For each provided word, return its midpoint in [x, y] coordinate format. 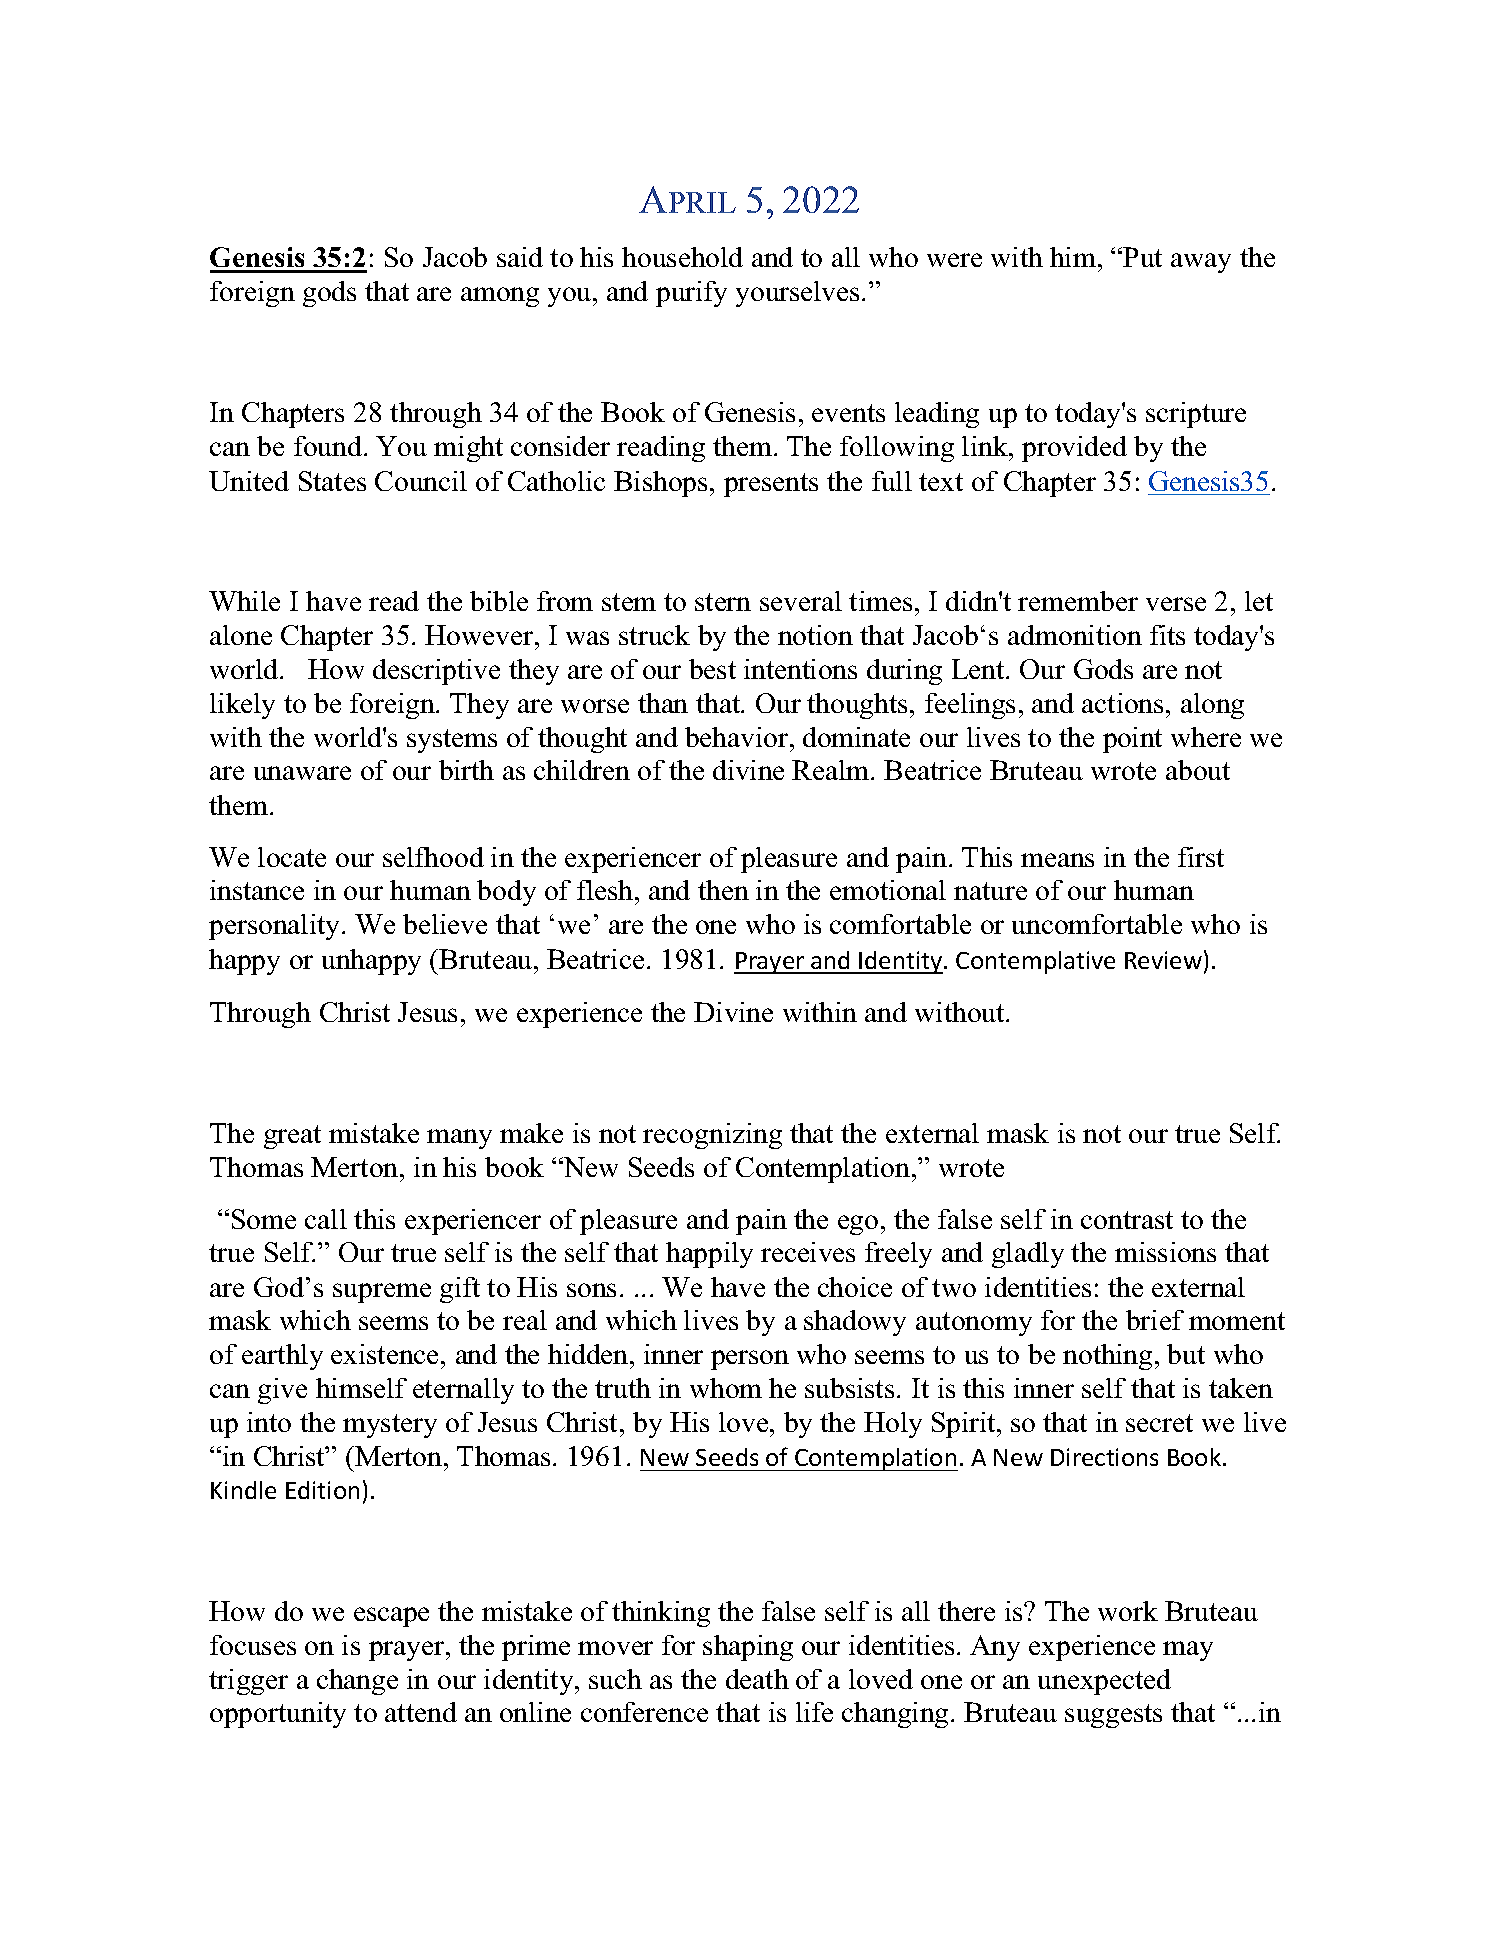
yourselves [797, 294]
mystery [390, 1426]
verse [1176, 604]
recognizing [712, 1136]
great [292, 1137]
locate [292, 857]
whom [726, 1388]
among [500, 297]
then [723, 890]
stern [723, 602]
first [1201, 857]
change [357, 1682]
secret [1159, 1423]
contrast [1127, 1220]
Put [1142, 257]
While [244, 601]
